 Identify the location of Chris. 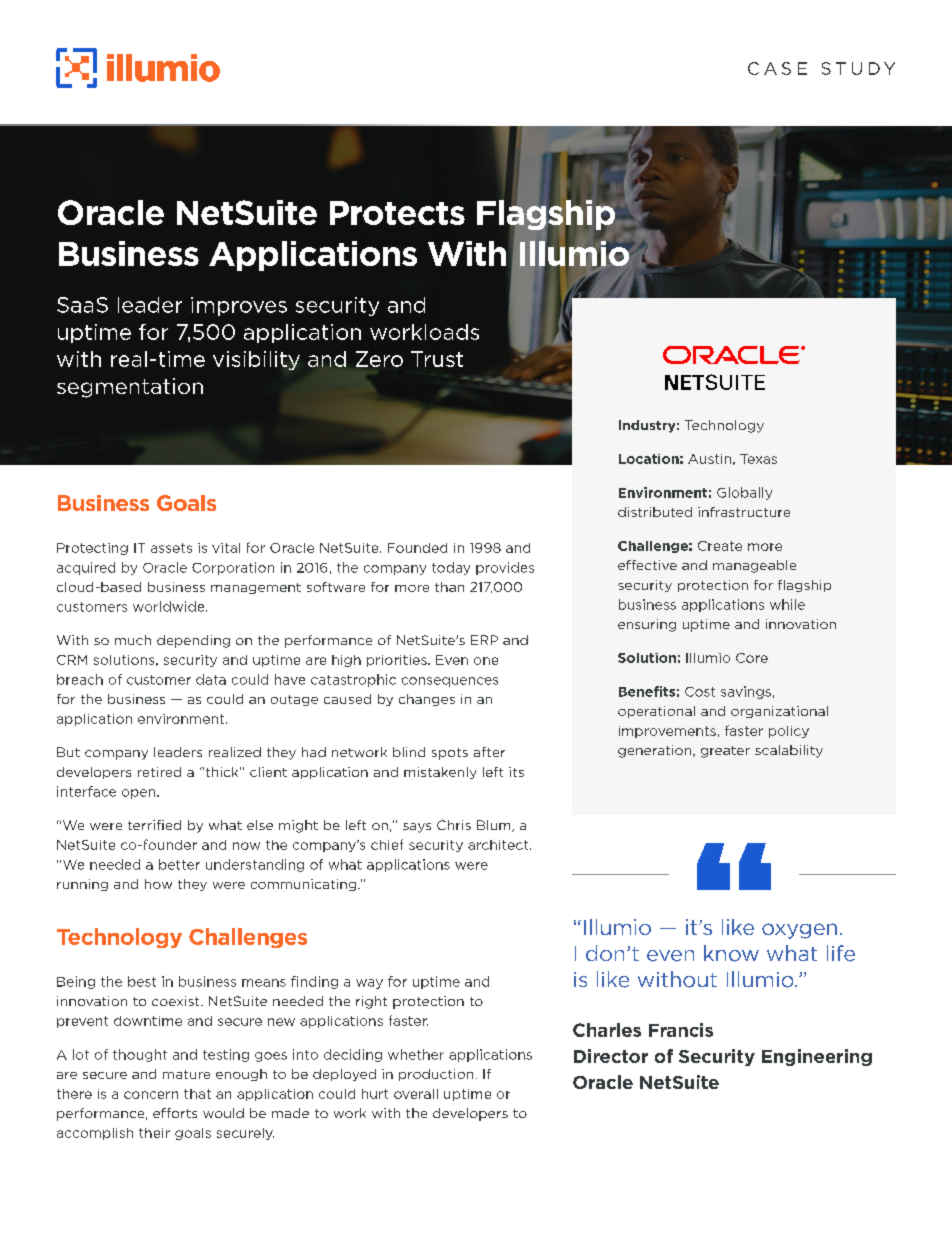
(454, 825).
